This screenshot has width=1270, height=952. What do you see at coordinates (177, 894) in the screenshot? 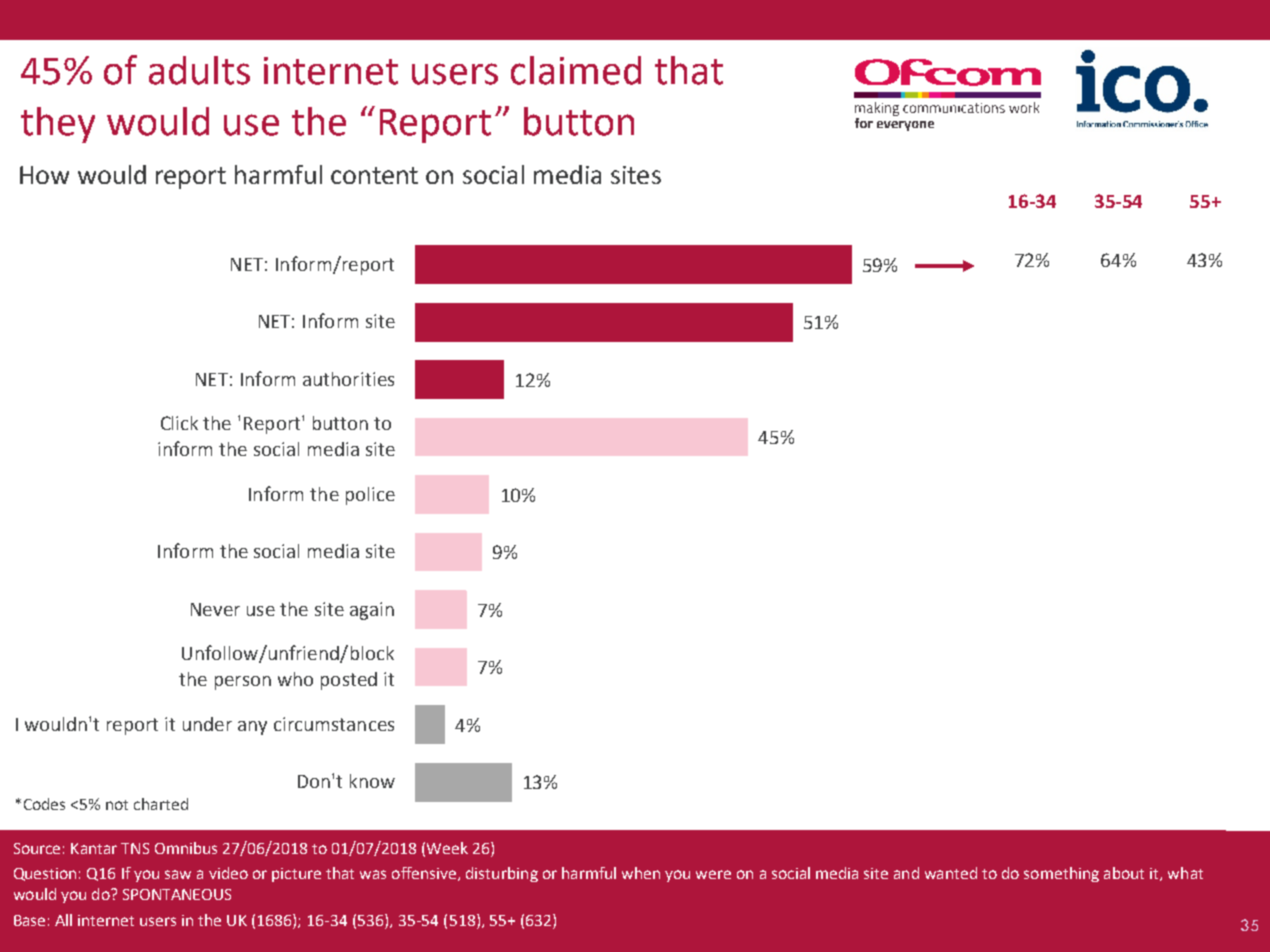
I see `SPONTANEOUS` at bounding box center [177, 894].
